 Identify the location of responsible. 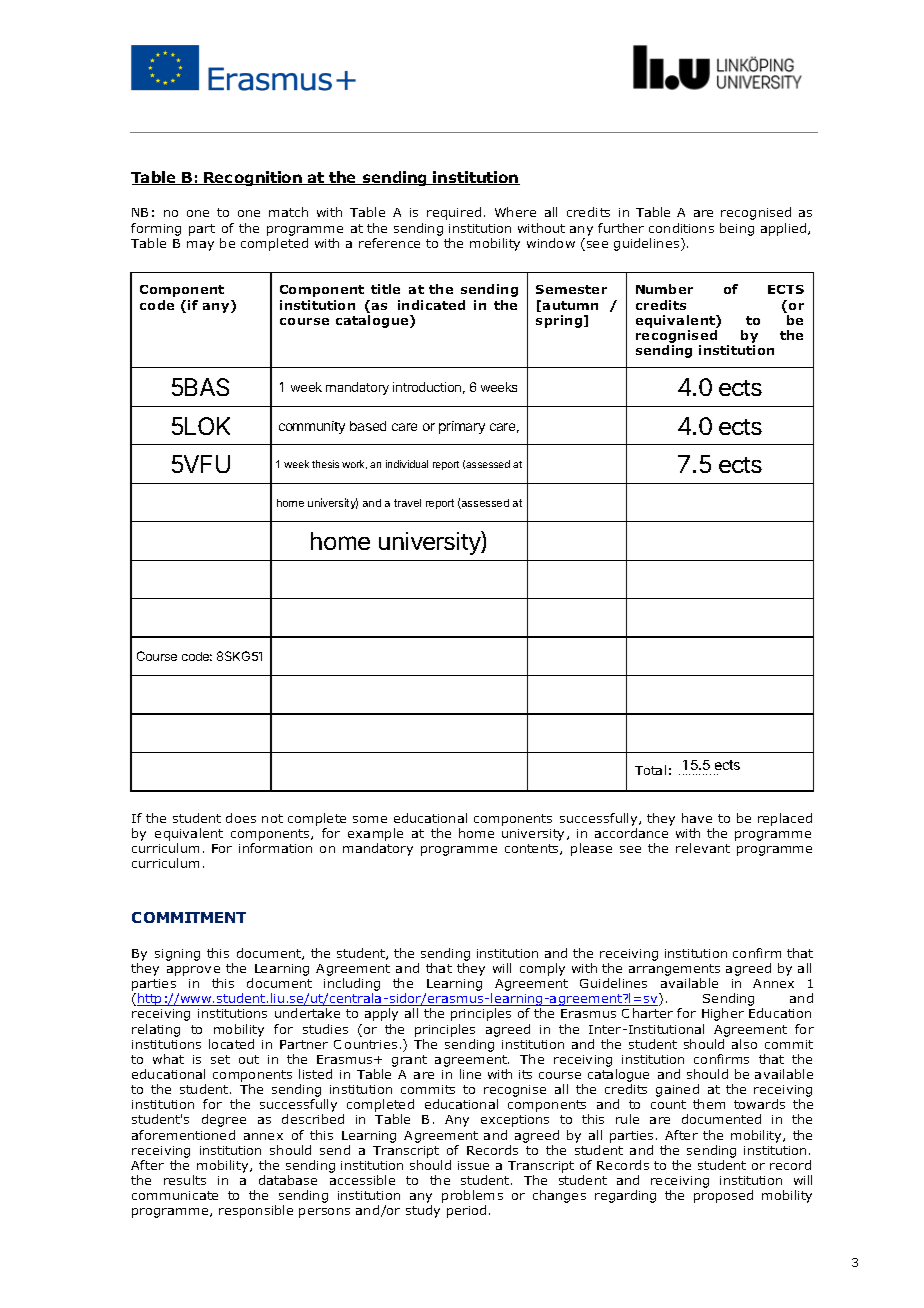
(256, 1211).
